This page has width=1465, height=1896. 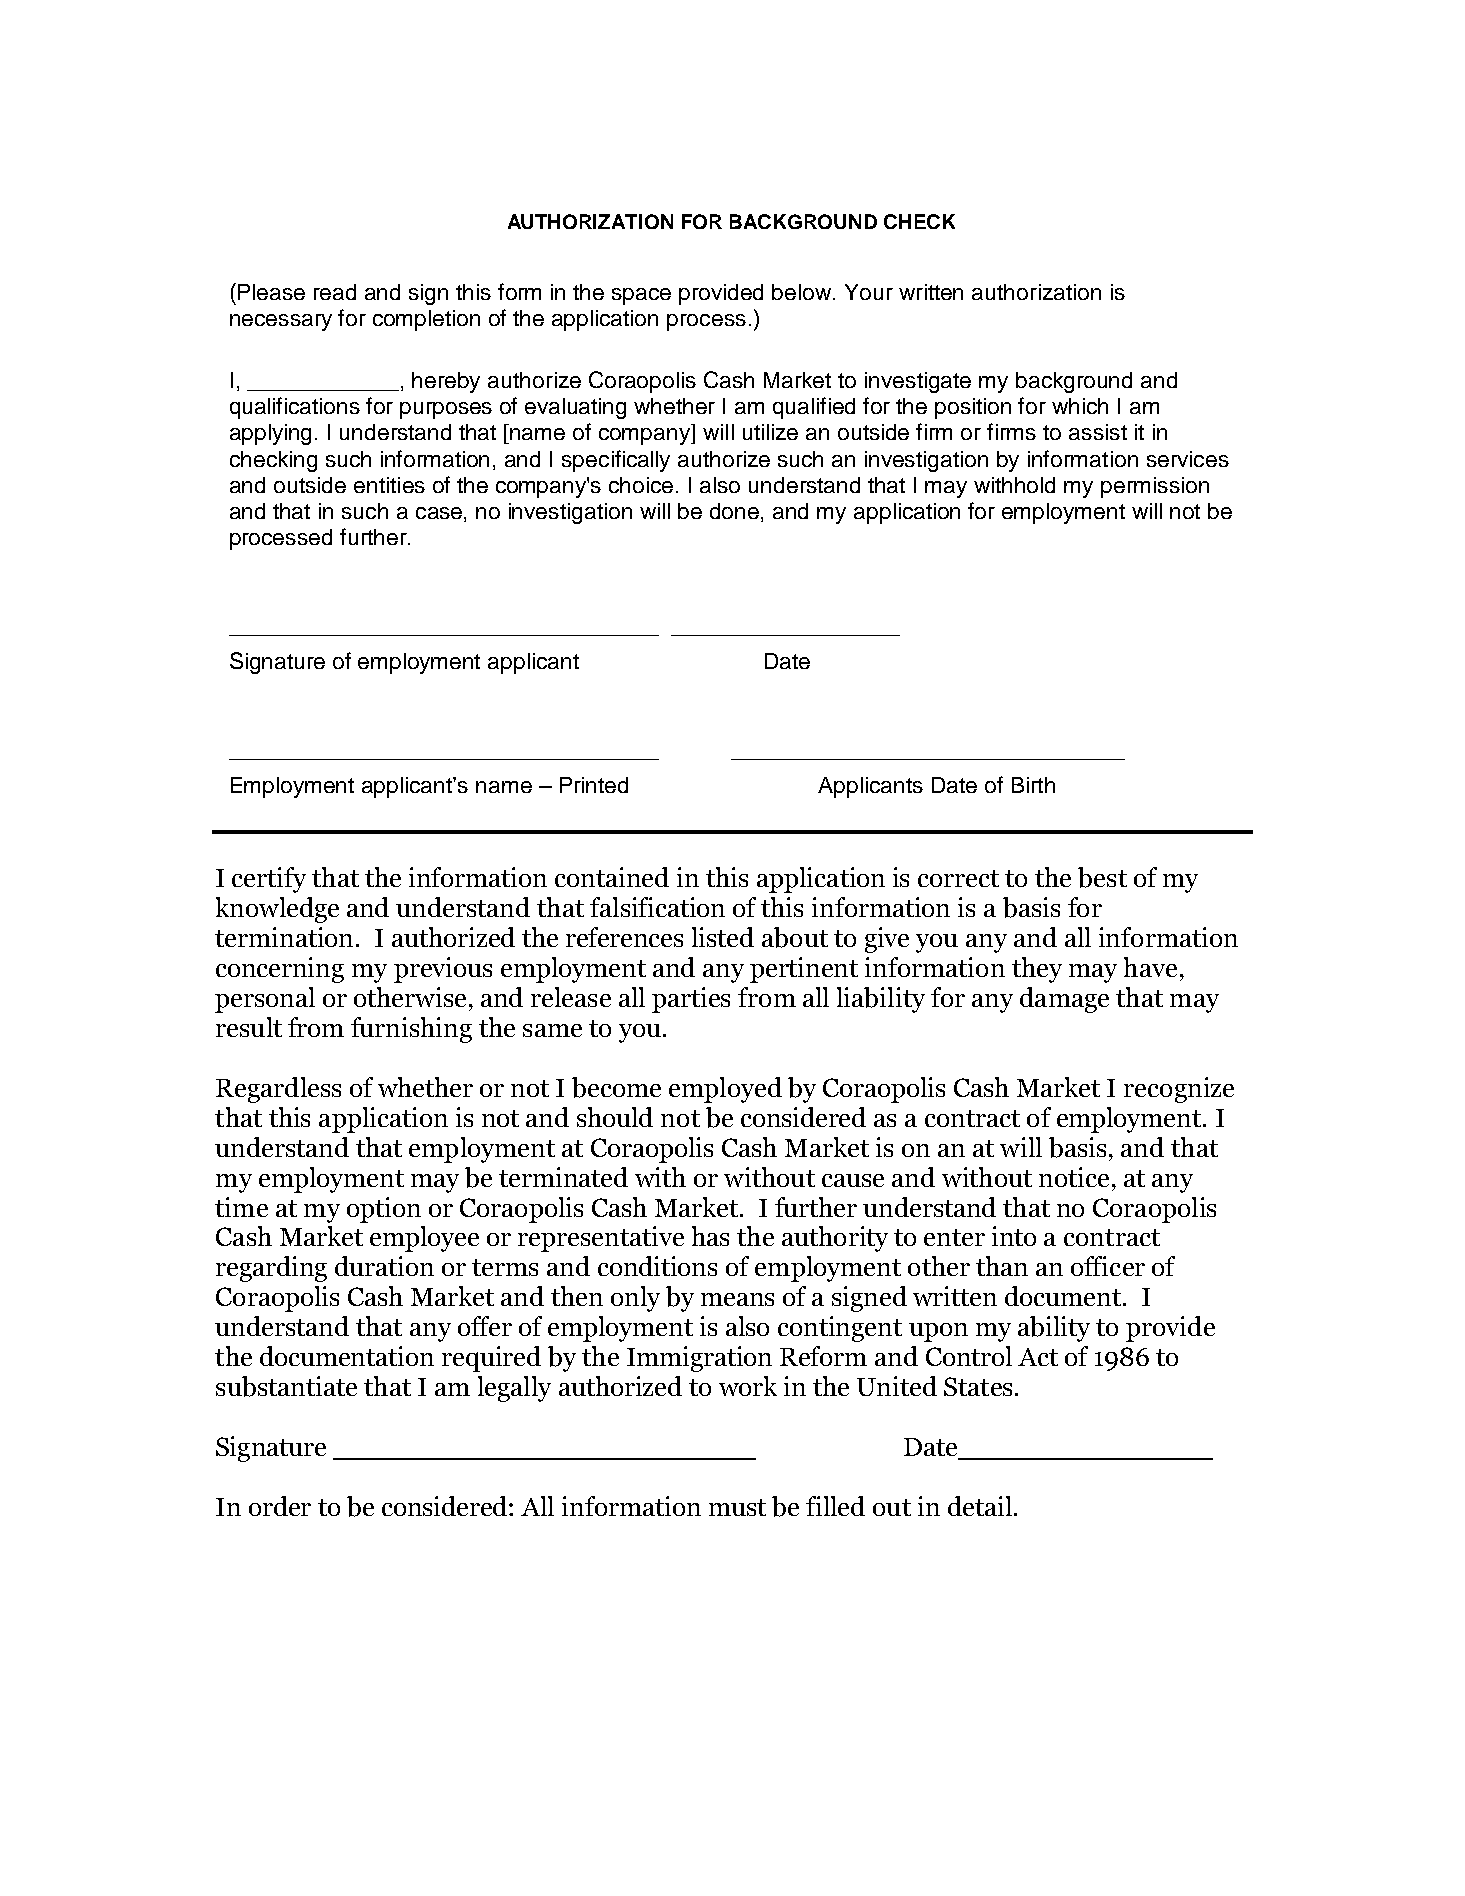 What do you see at coordinates (280, 1506) in the page?
I see `order` at bounding box center [280, 1506].
